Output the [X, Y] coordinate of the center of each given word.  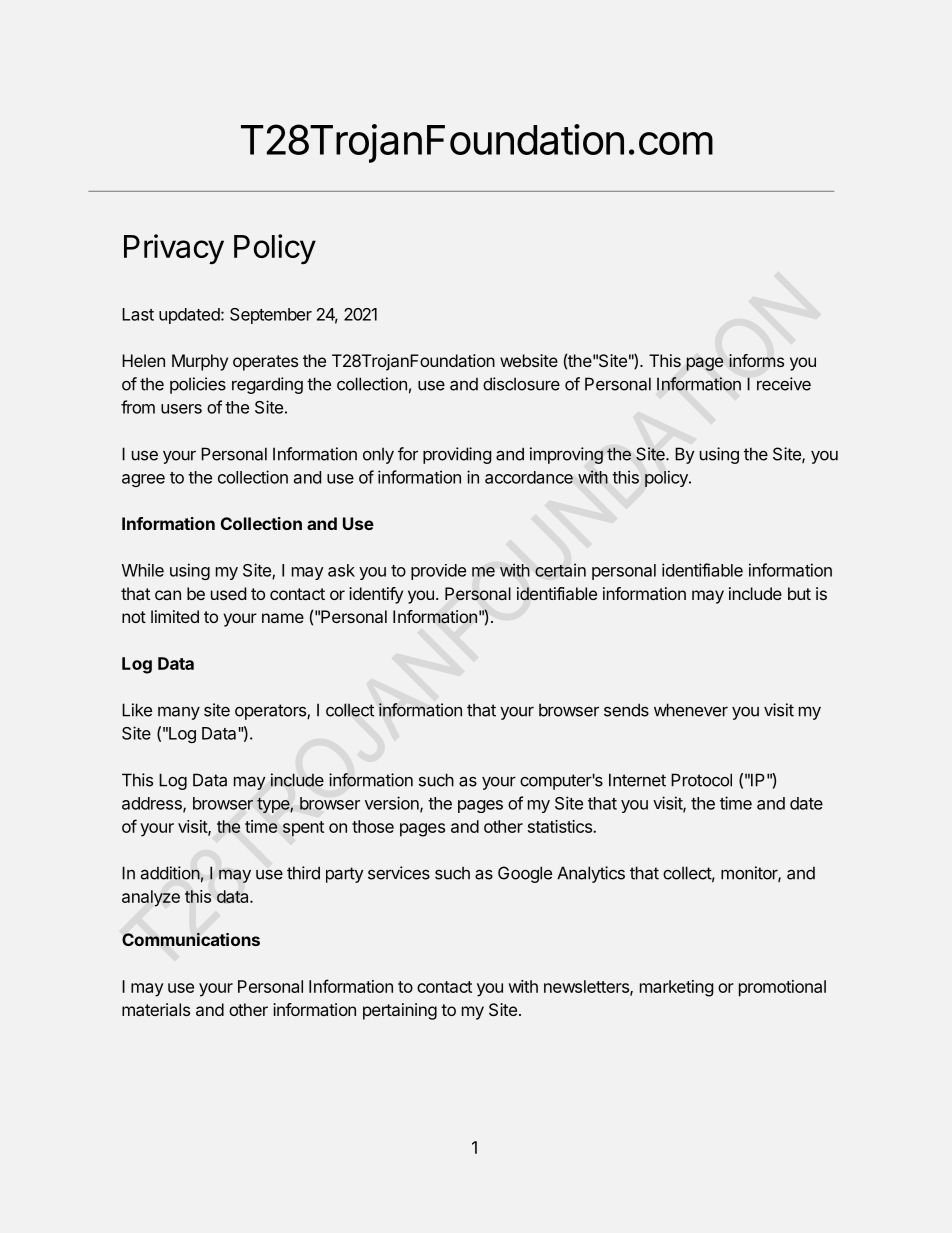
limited [175, 616]
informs [756, 360]
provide [438, 572]
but [799, 593]
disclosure [521, 384]
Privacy [174, 249]
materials [156, 1009]
